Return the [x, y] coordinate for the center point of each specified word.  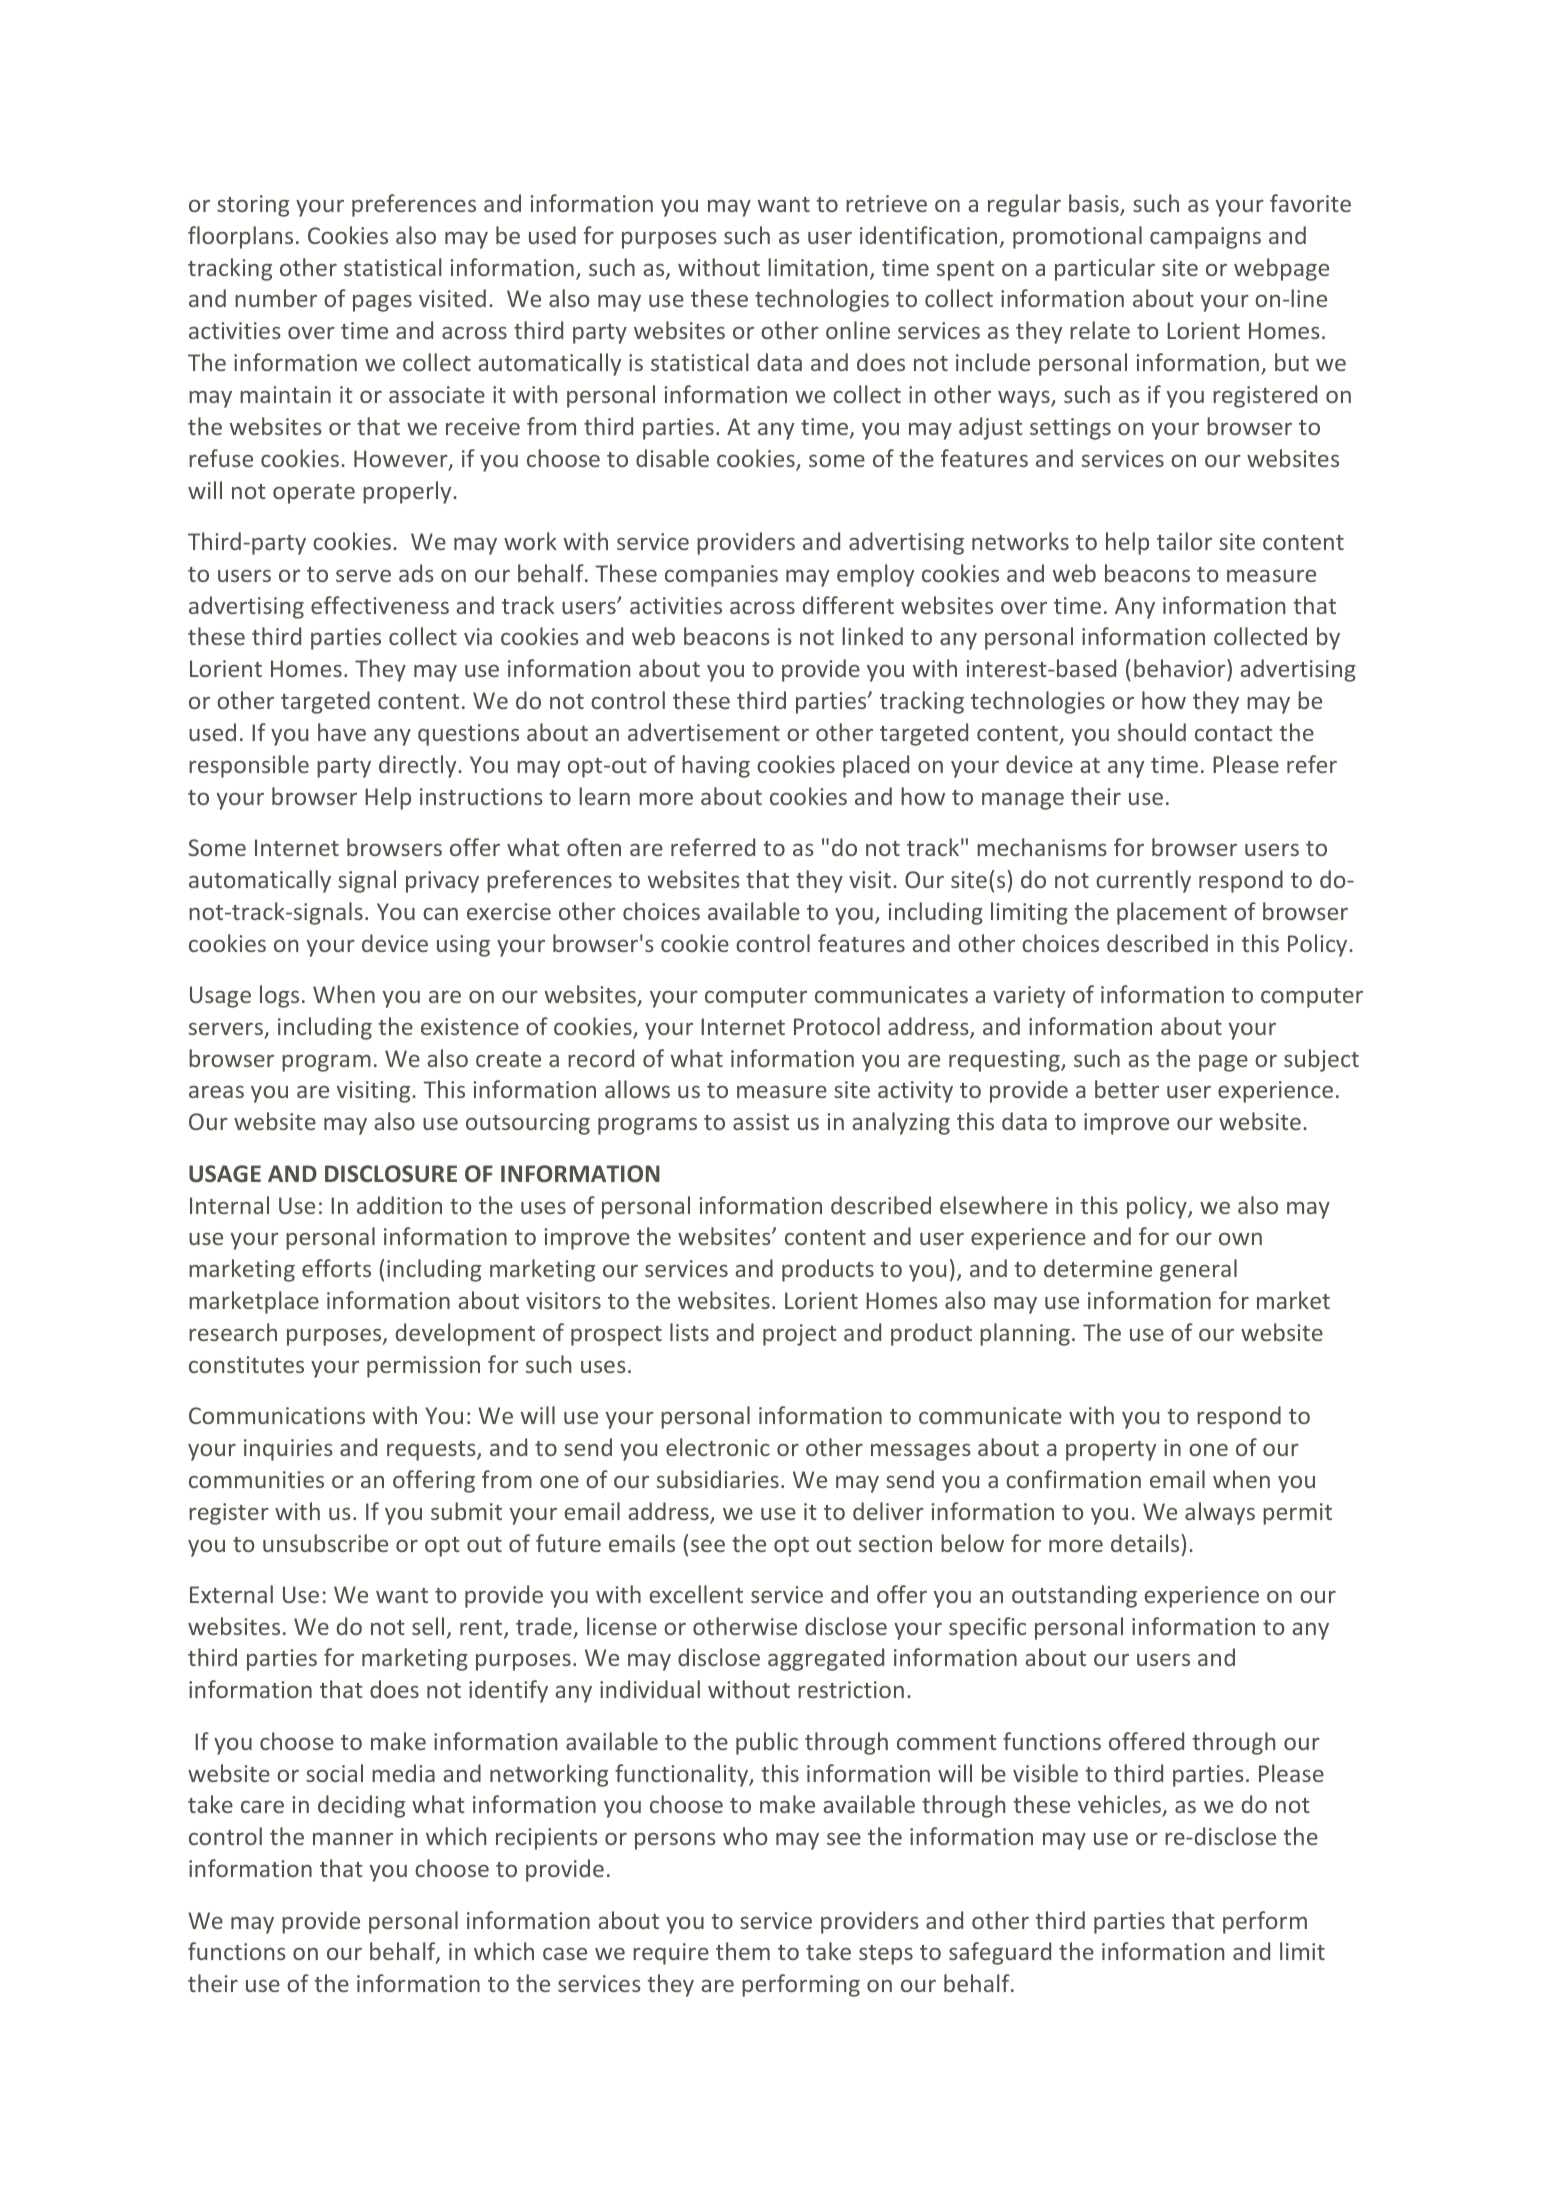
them [743, 1951]
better [1127, 1089]
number [276, 298]
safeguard [1000, 1953]
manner [353, 1839]
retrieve [886, 203]
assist [761, 1121]
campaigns [1205, 238]
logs [279, 996]
